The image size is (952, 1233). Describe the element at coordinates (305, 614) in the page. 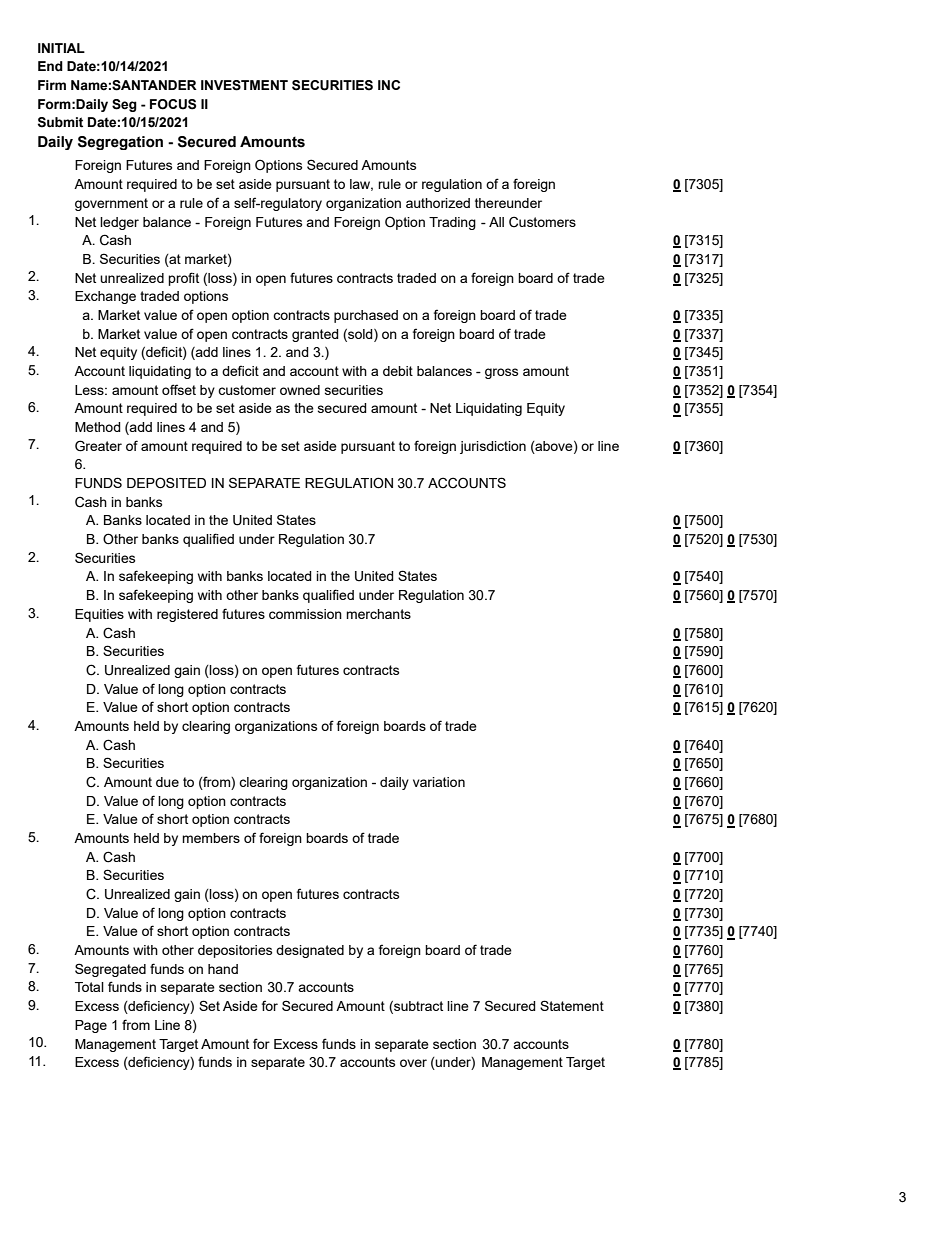

I see `commission` at that location.
